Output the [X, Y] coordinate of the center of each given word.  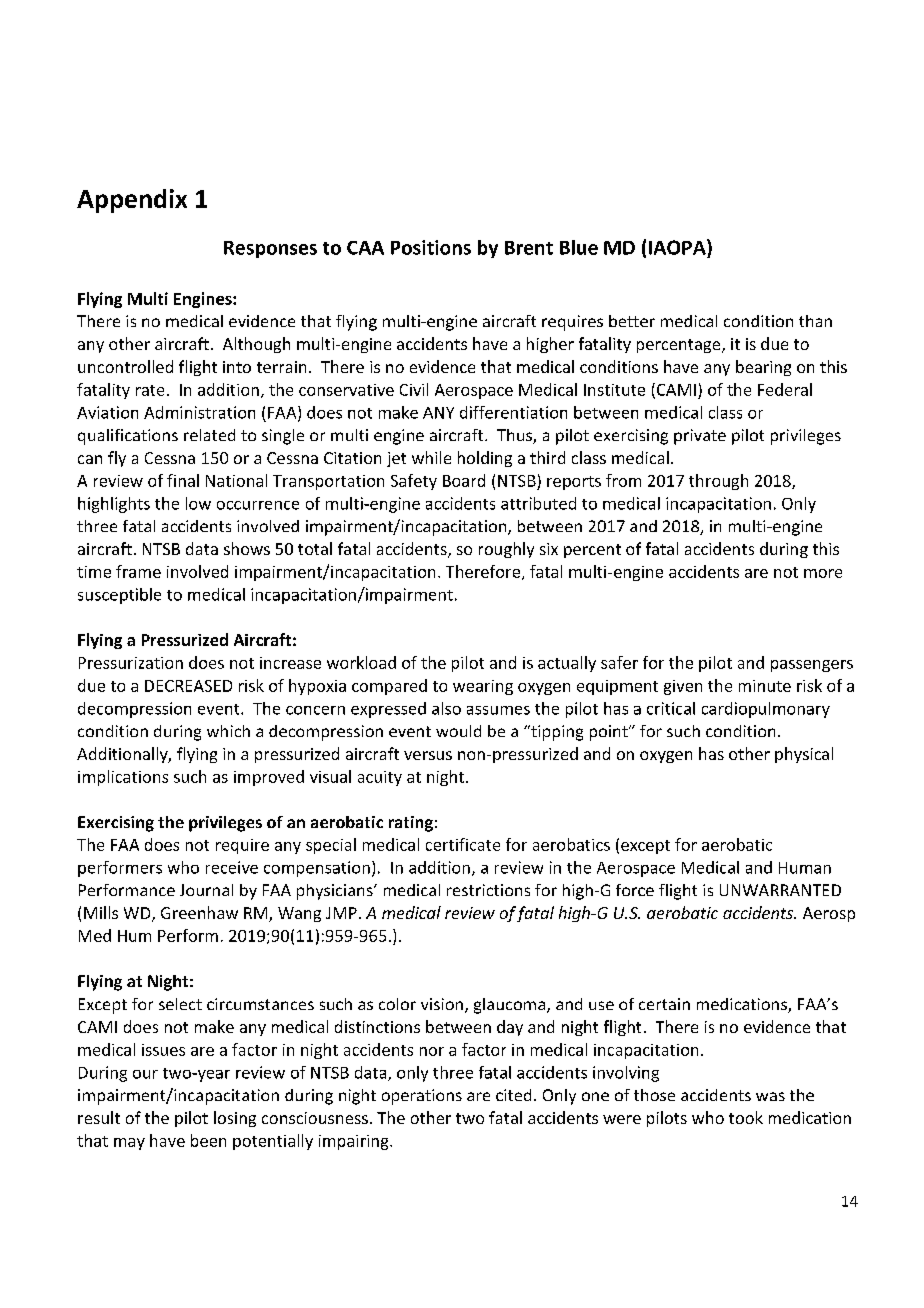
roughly [506, 550]
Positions [431, 247]
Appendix [132, 201]
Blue [579, 247]
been [208, 1140]
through [718, 482]
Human [805, 868]
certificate [463, 844]
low [198, 503]
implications [123, 778]
